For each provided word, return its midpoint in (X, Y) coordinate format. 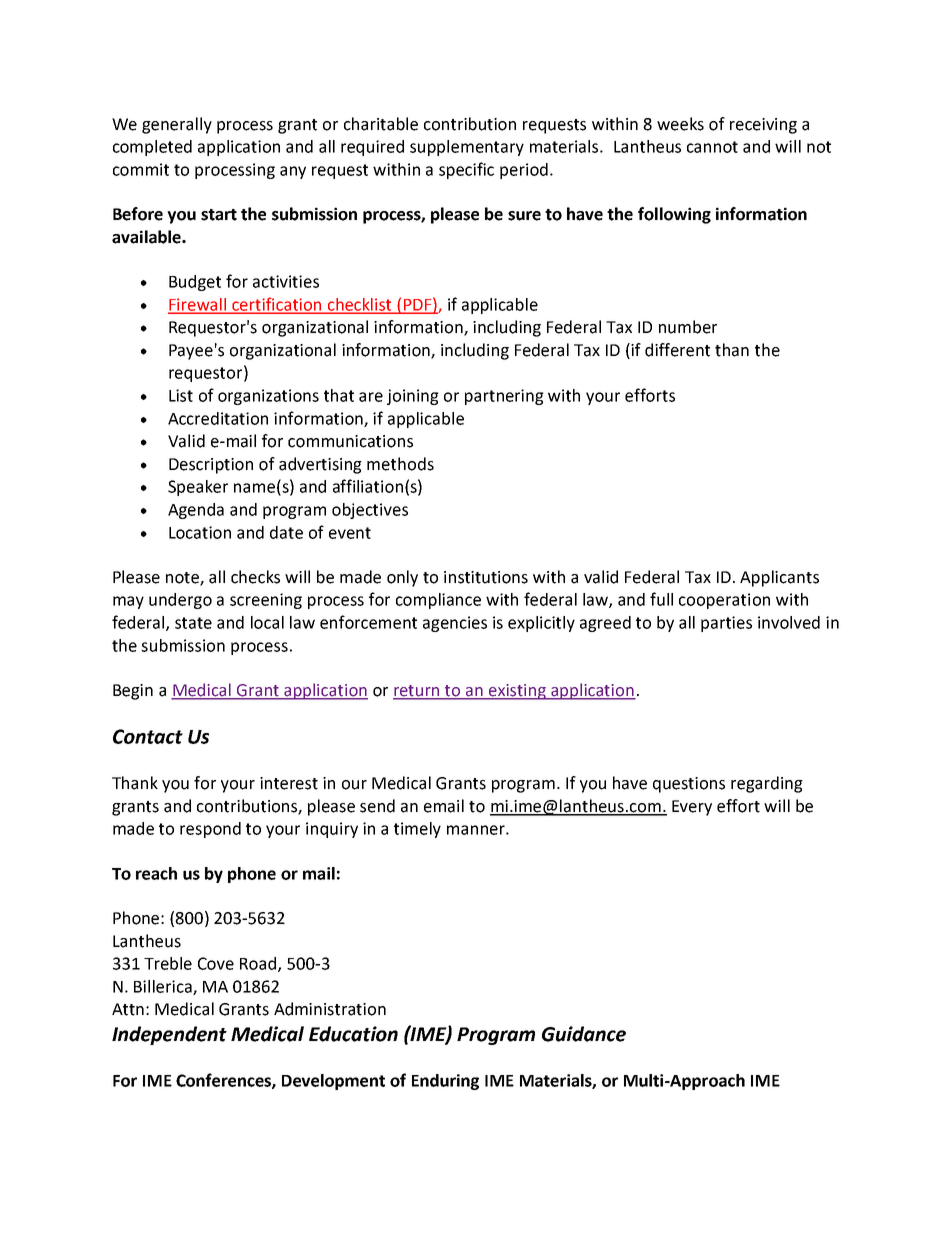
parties (726, 624)
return (417, 692)
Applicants (779, 578)
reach (156, 873)
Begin (133, 692)
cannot (712, 147)
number (688, 327)
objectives (370, 511)
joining (413, 397)
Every (692, 808)
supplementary (467, 148)
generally (177, 125)
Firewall (198, 305)
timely (417, 830)
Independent (169, 1035)
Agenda (196, 511)
